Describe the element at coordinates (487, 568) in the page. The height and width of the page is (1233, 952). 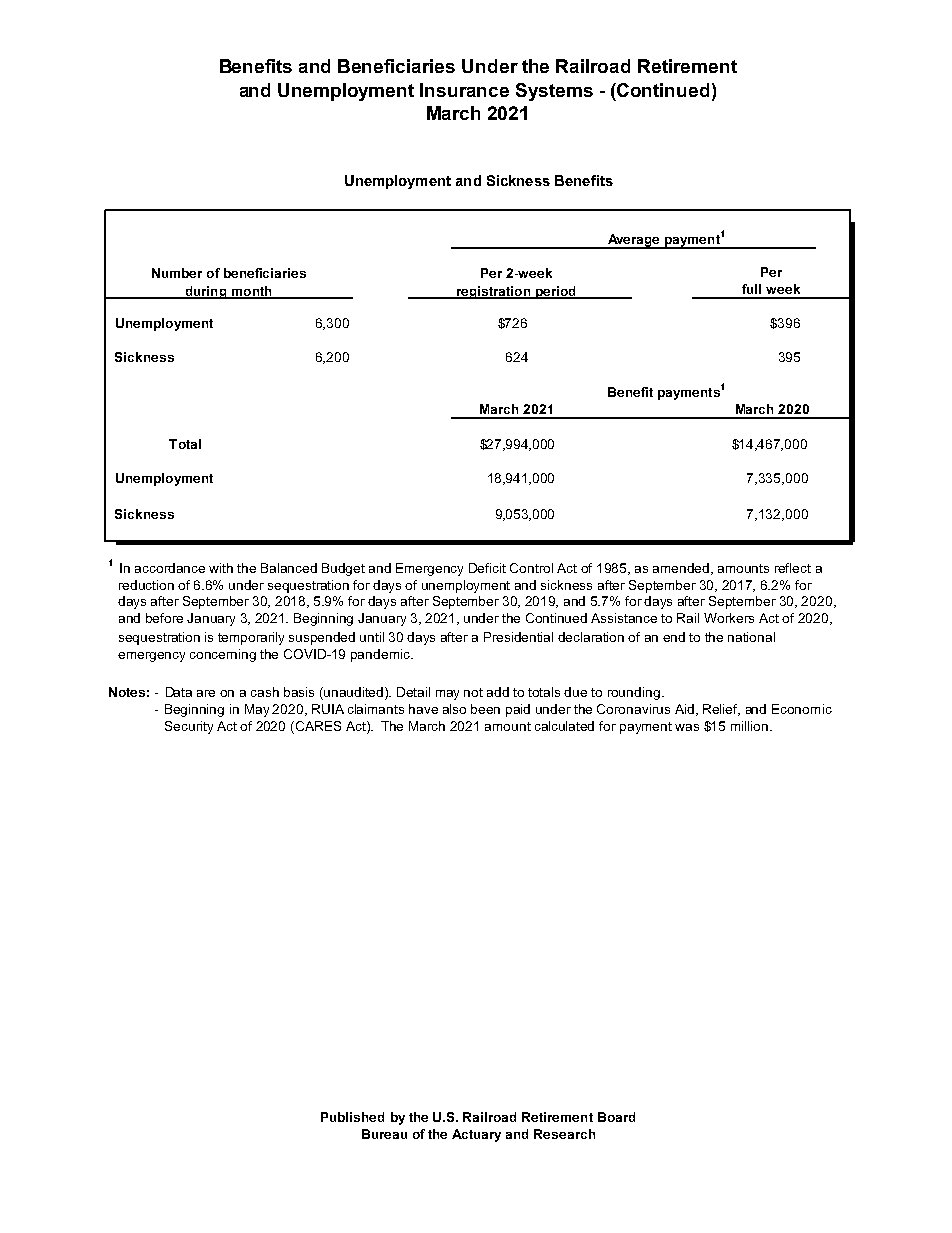
I see `Deficit` at that location.
